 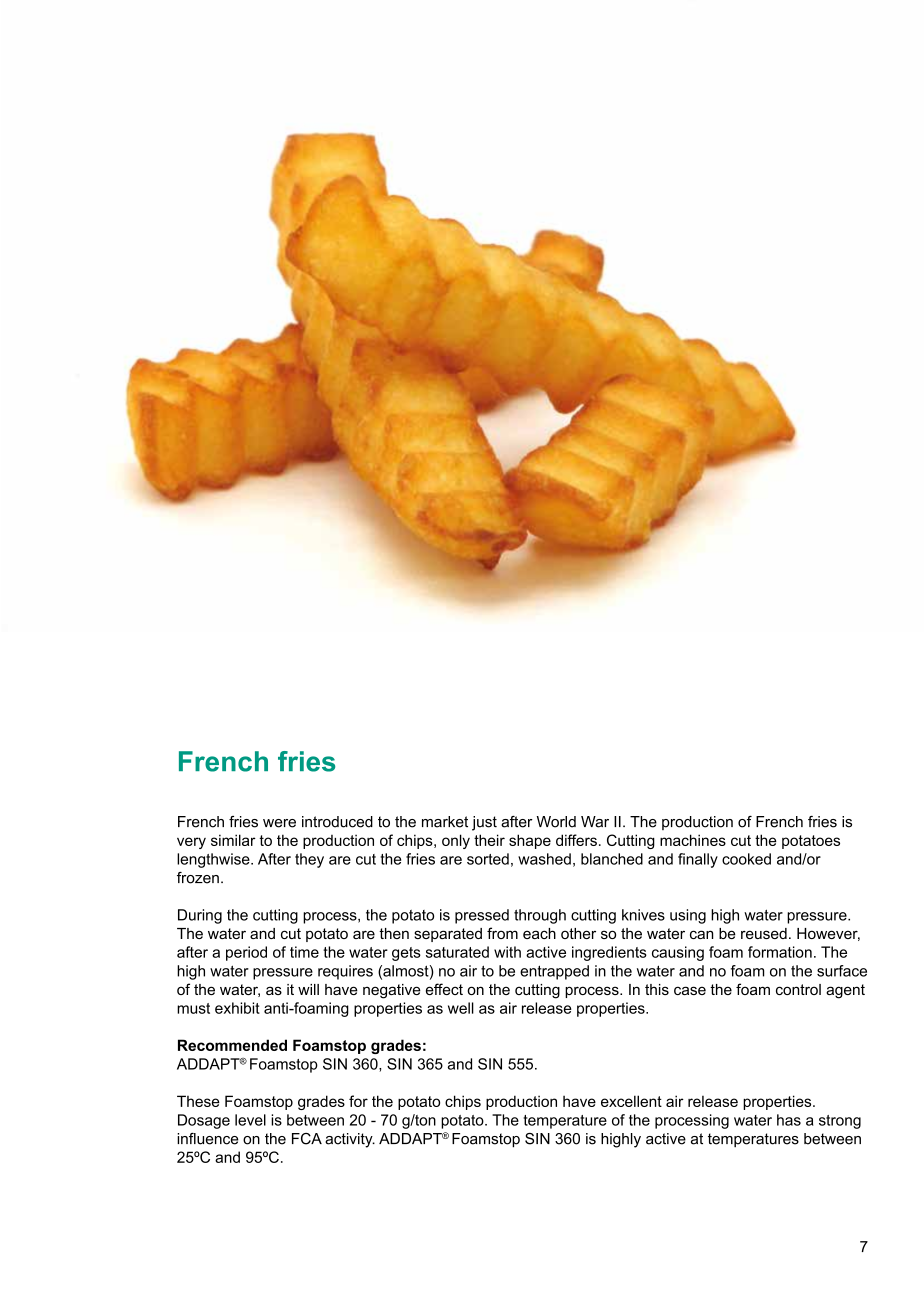 I want to click on excellent, so click(x=631, y=1101).
